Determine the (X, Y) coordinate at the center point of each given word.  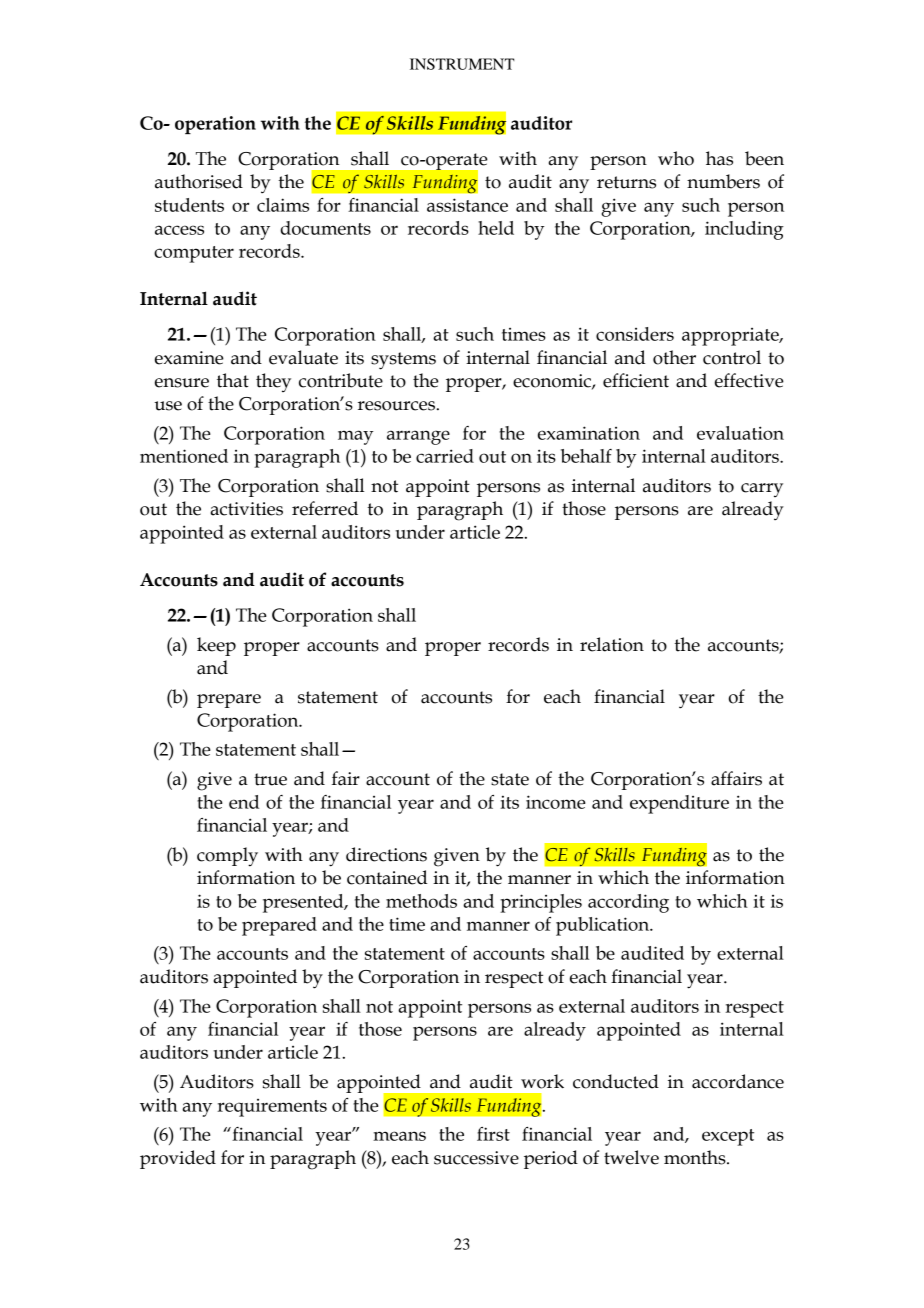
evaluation (740, 433)
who (676, 158)
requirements (272, 1108)
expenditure (679, 804)
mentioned (184, 456)
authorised (199, 181)
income (556, 802)
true (270, 779)
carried (445, 456)
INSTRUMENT (462, 64)
